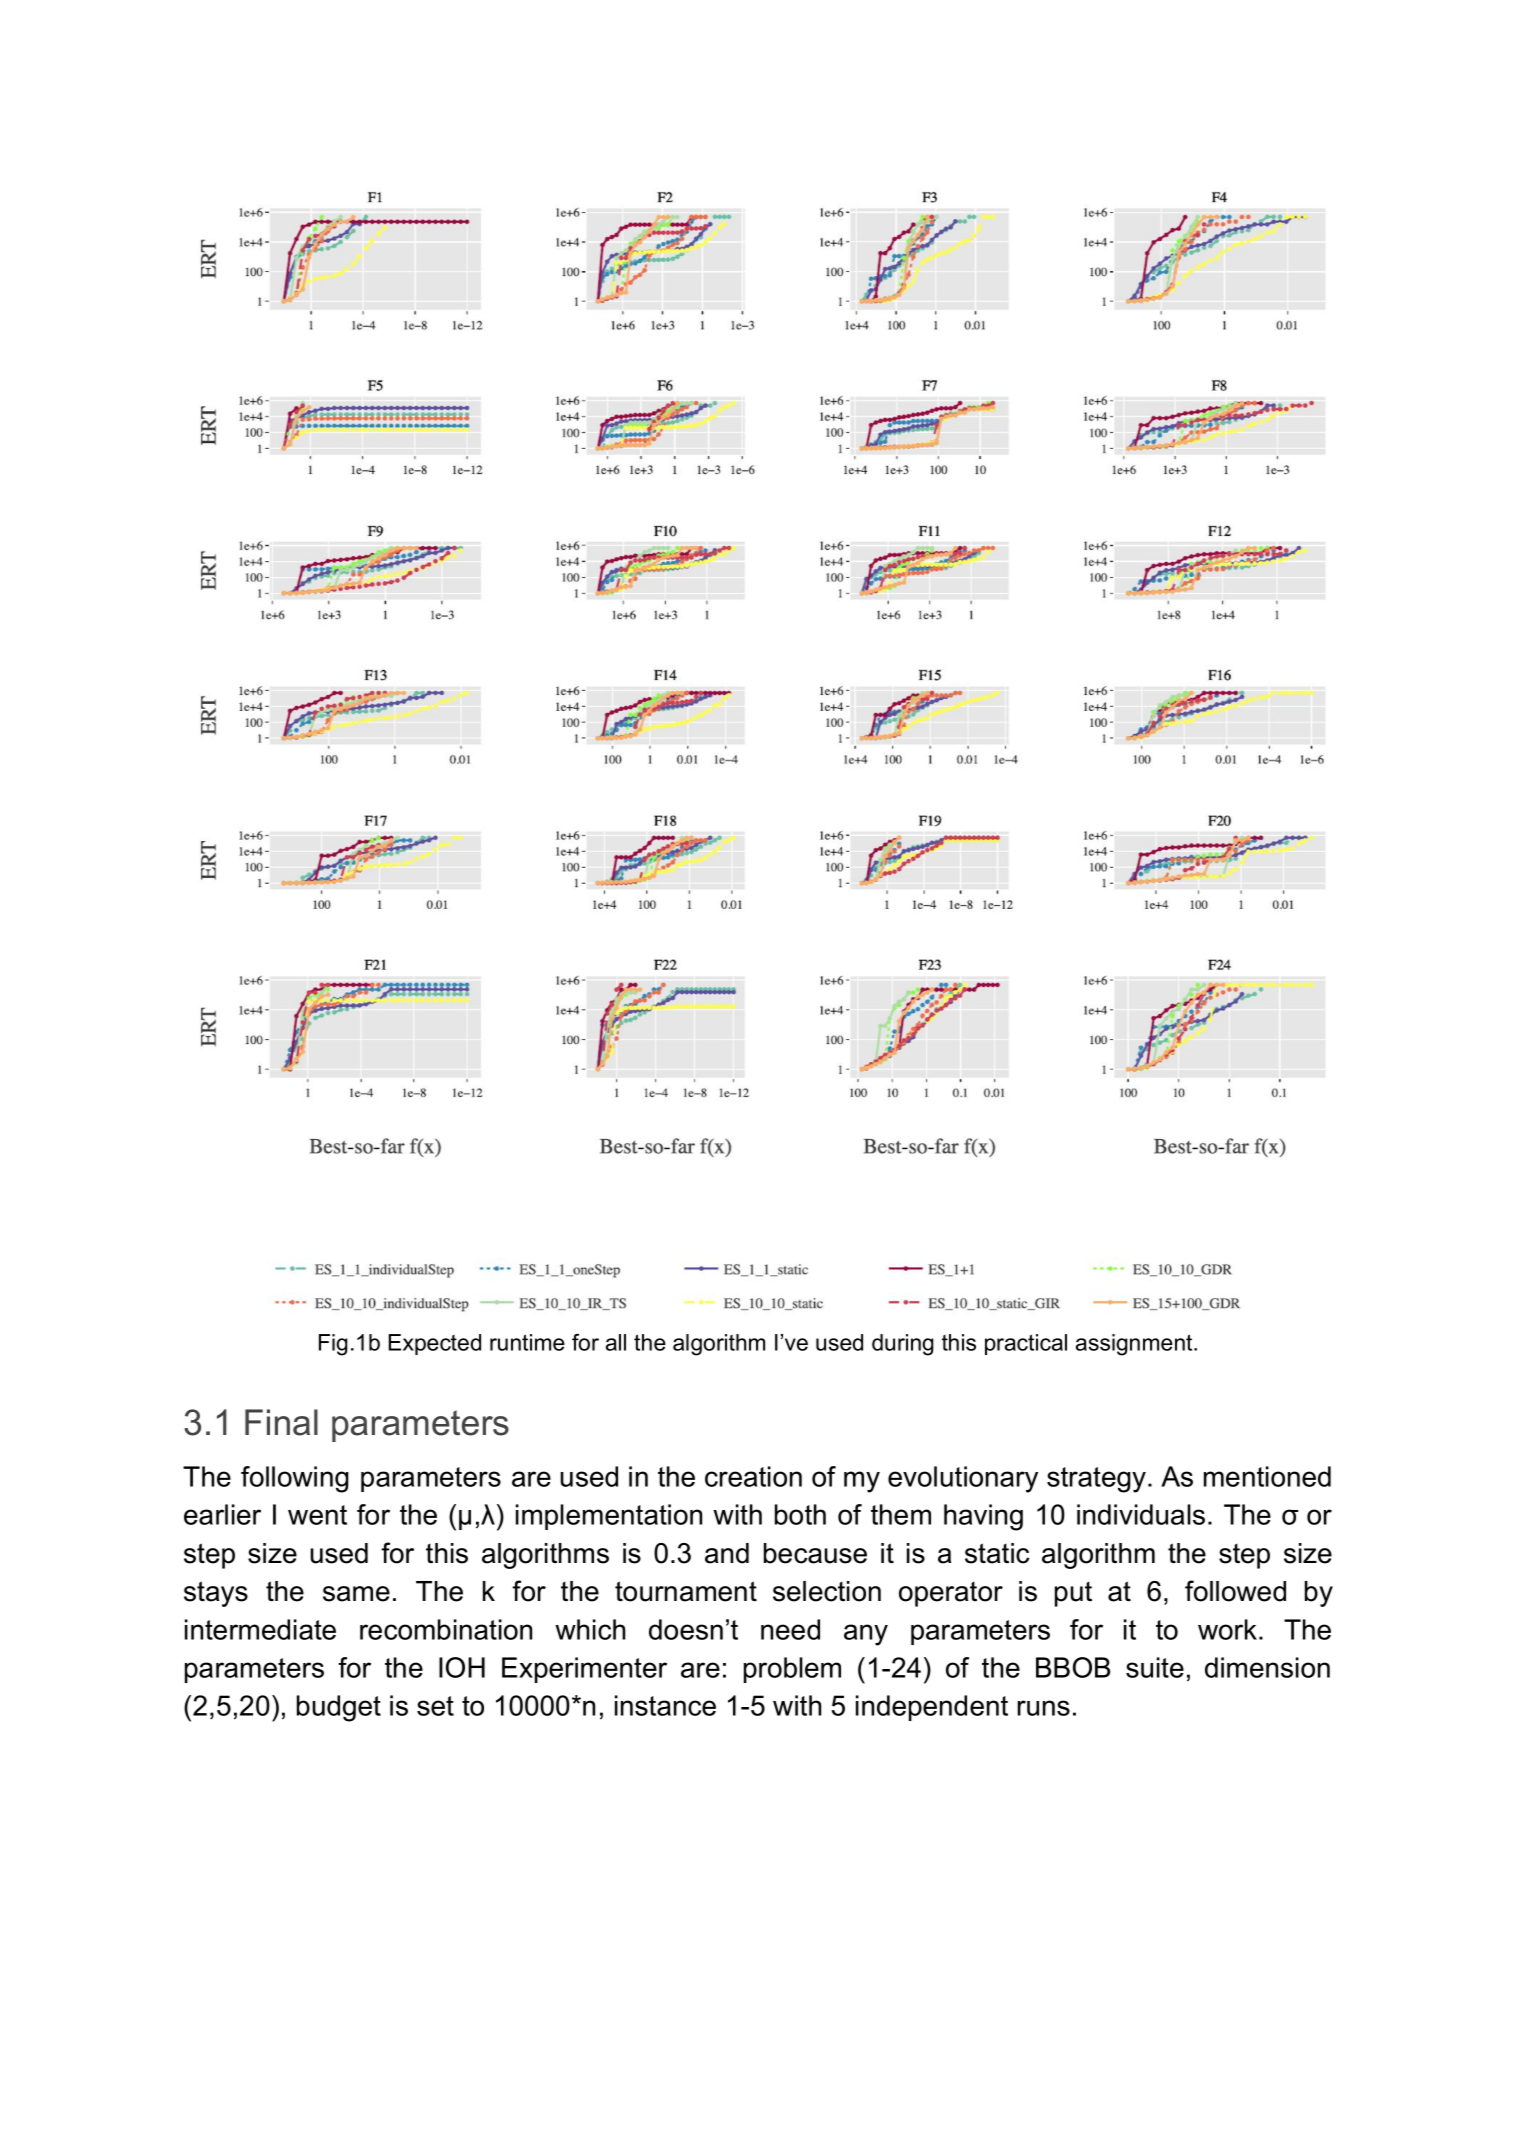 This screenshot has width=1517, height=2146. I want to click on Expected, so click(435, 1344).
